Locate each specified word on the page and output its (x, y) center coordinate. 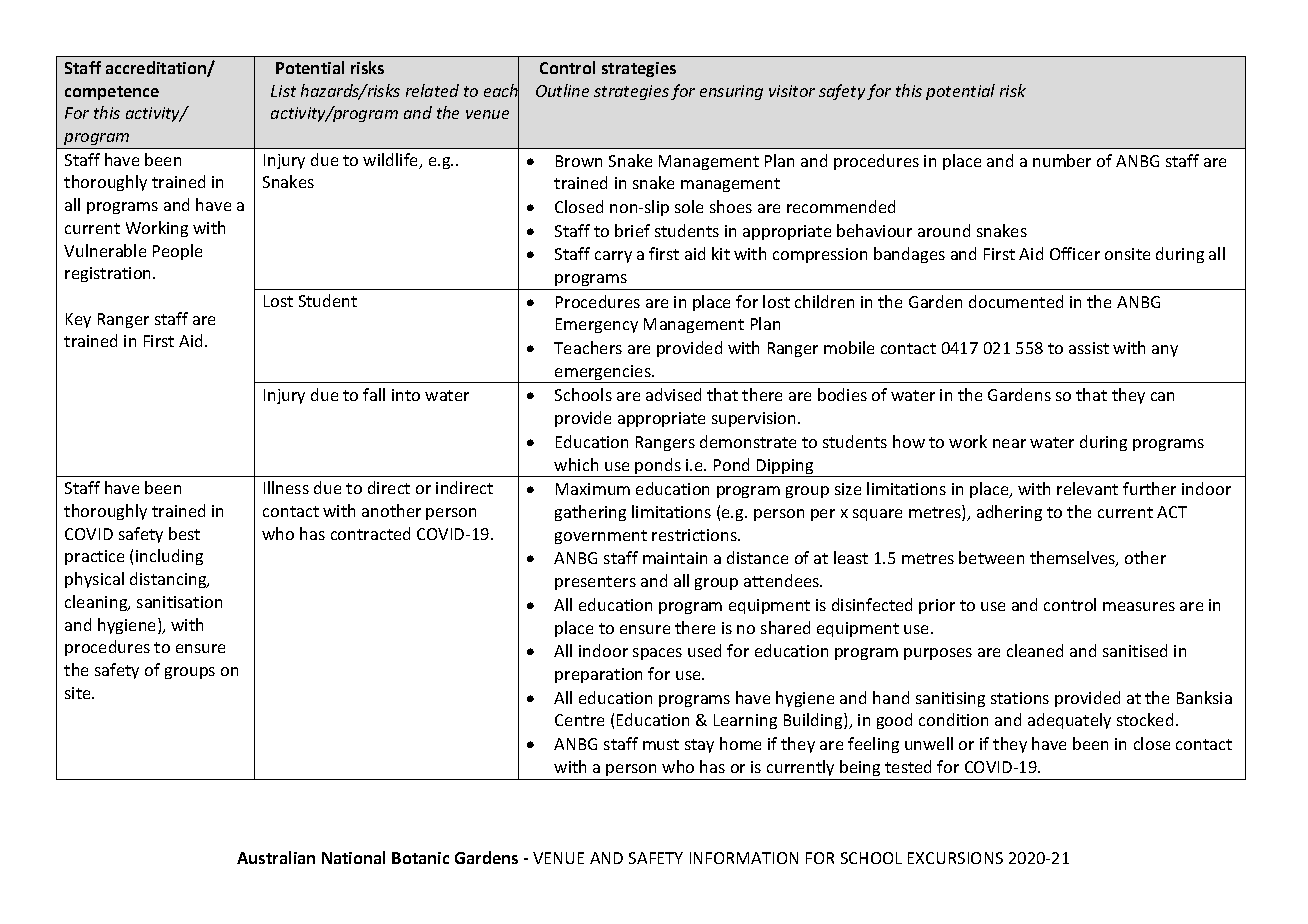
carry (613, 257)
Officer (1075, 253)
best (184, 533)
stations (1020, 698)
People (177, 252)
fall (374, 394)
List (283, 91)
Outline (562, 90)
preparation (598, 675)
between (991, 557)
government (601, 537)
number (1062, 160)
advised (673, 394)
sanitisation (179, 602)
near (1009, 443)
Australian (276, 857)
